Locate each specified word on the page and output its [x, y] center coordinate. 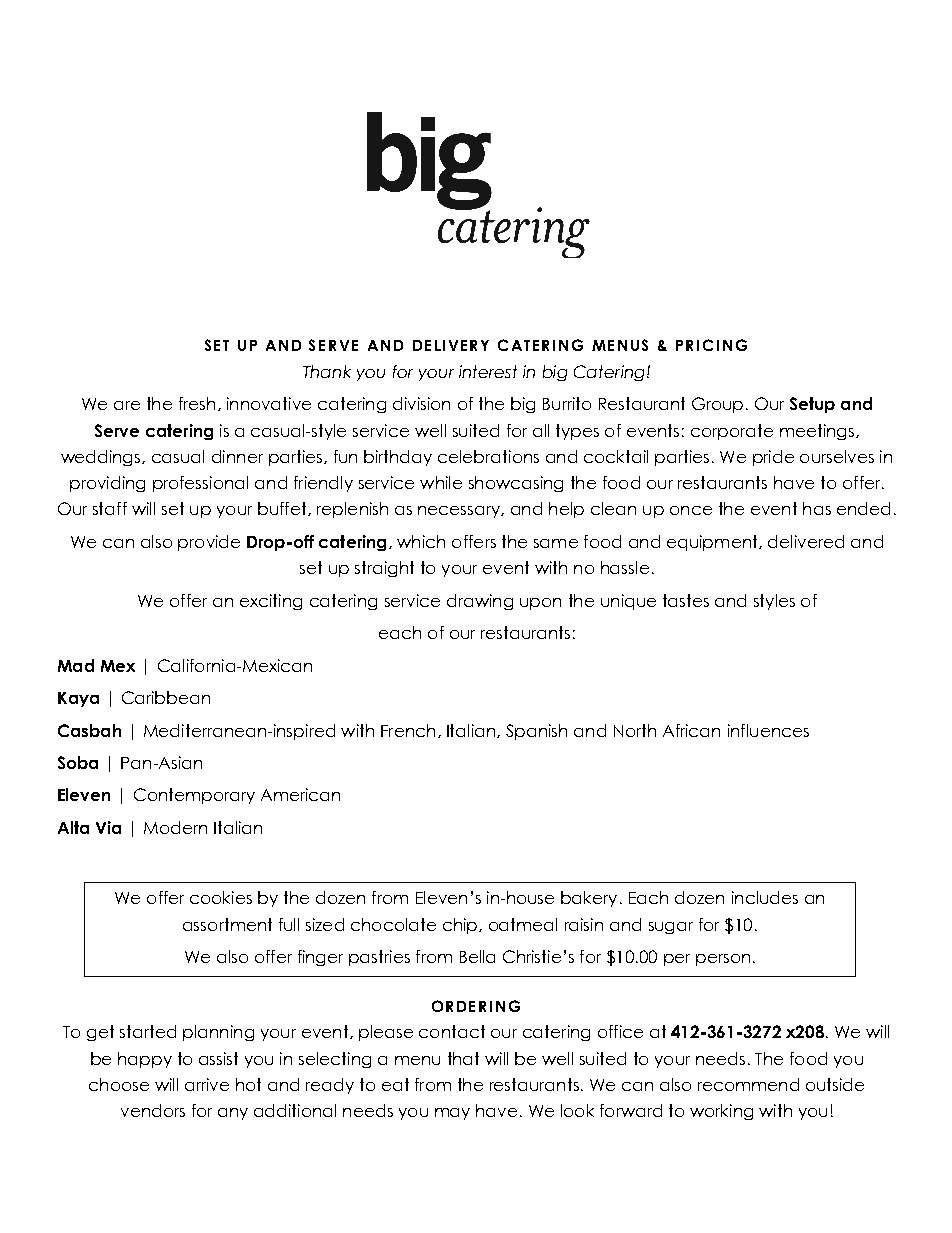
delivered [806, 541]
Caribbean [166, 697]
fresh [197, 403]
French [408, 730]
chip [461, 926]
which [421, 541]
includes [765, 897]
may [452, 1114]
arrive [207, 1084]
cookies [221, 897]
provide [209, 543]
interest [488, 371]
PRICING [711, 345]
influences [768, 730]
